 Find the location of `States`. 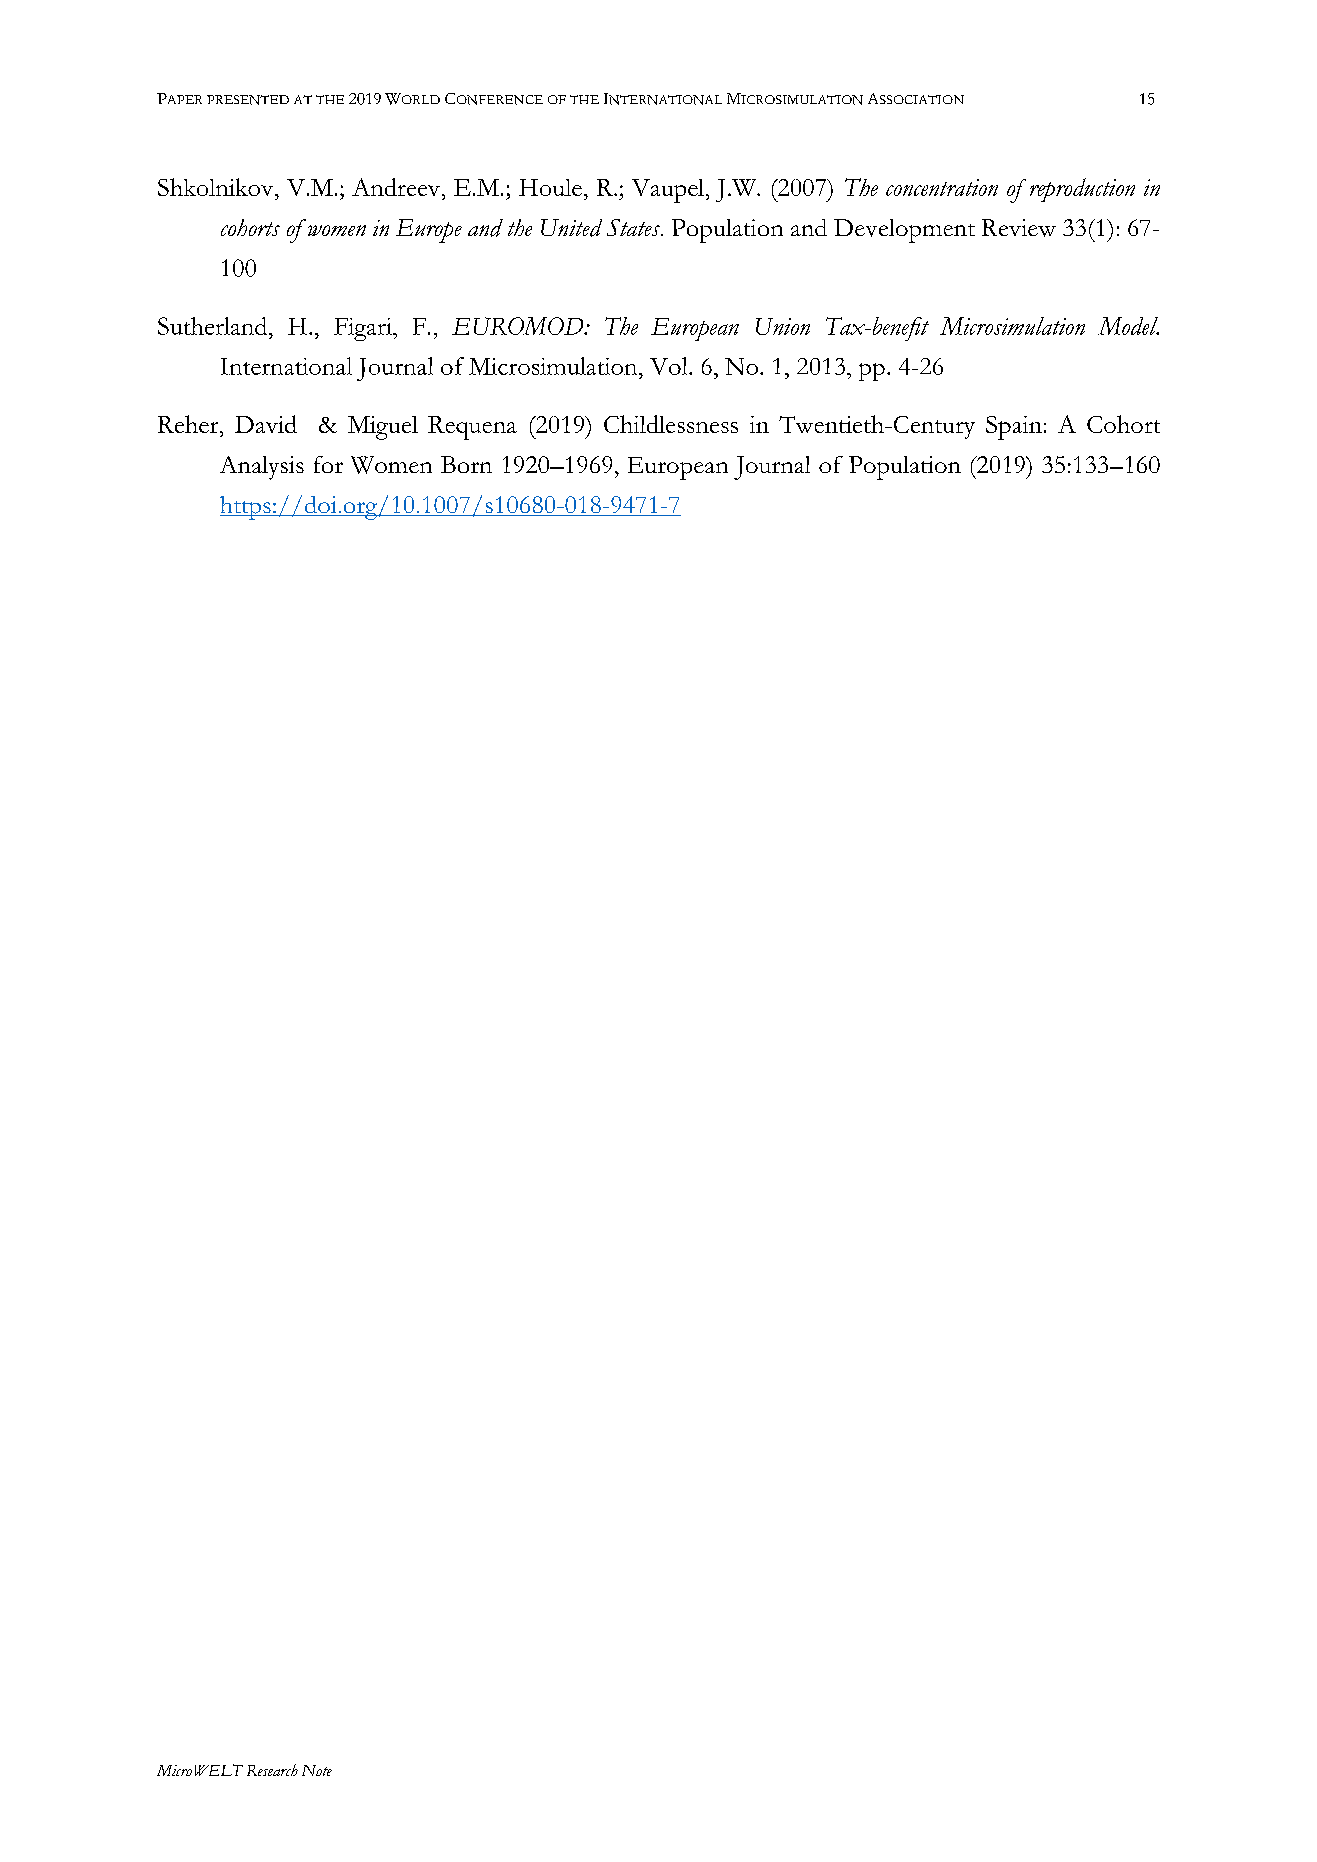

States is located at coordinates (634, 227).
